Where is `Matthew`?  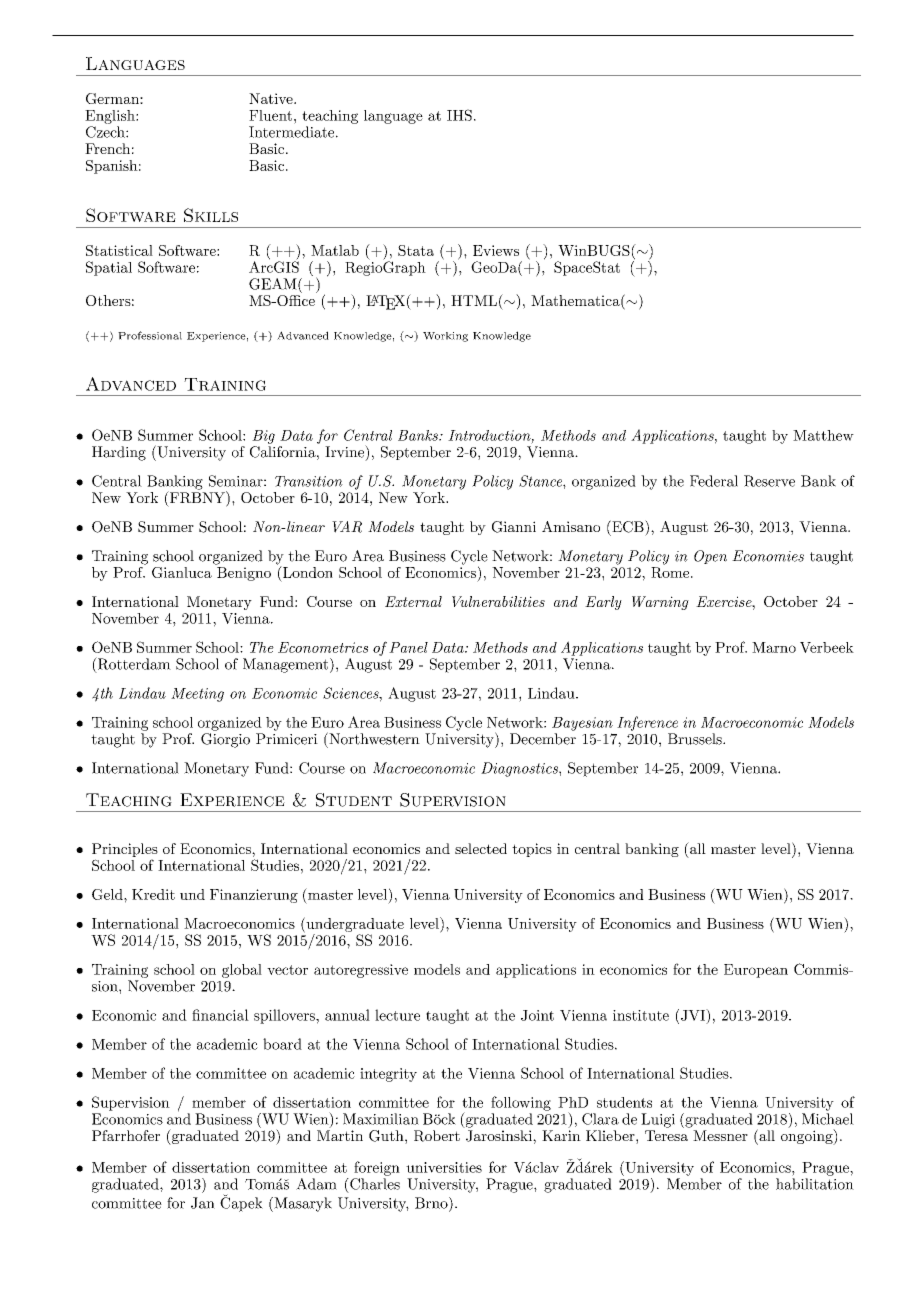
Matthew is located at coordinates (823, 435).
